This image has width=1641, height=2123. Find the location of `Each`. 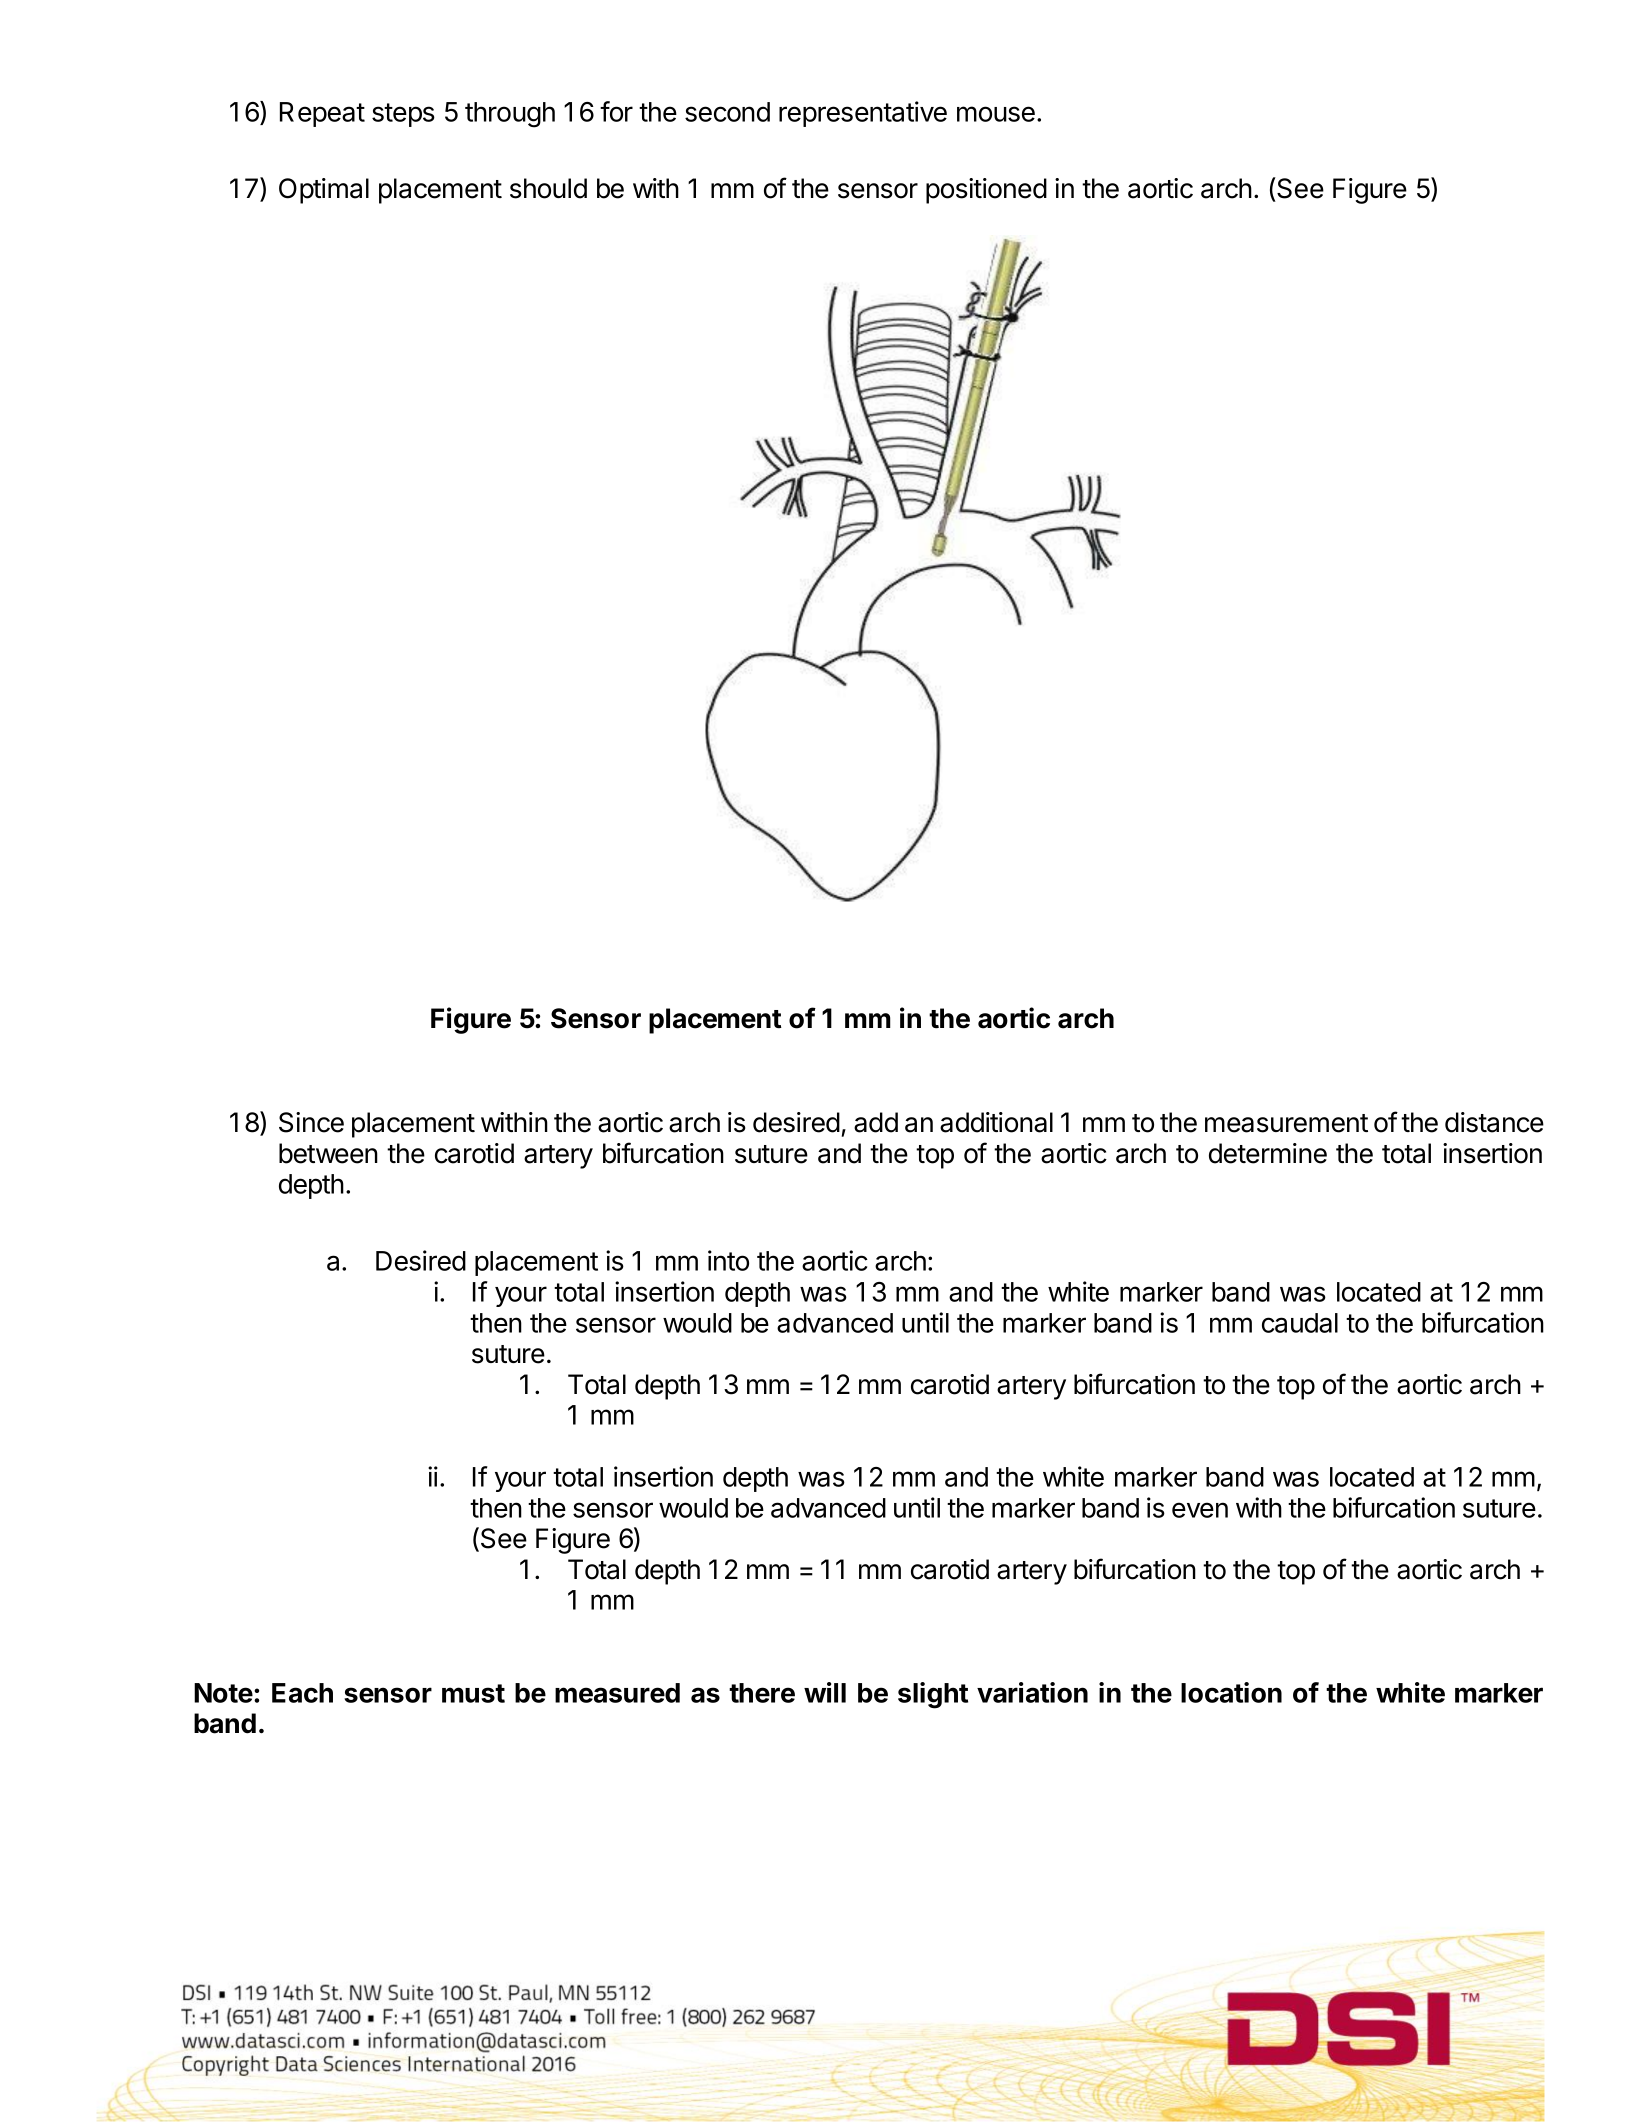

Each is located at coordinates (302, 1693).
